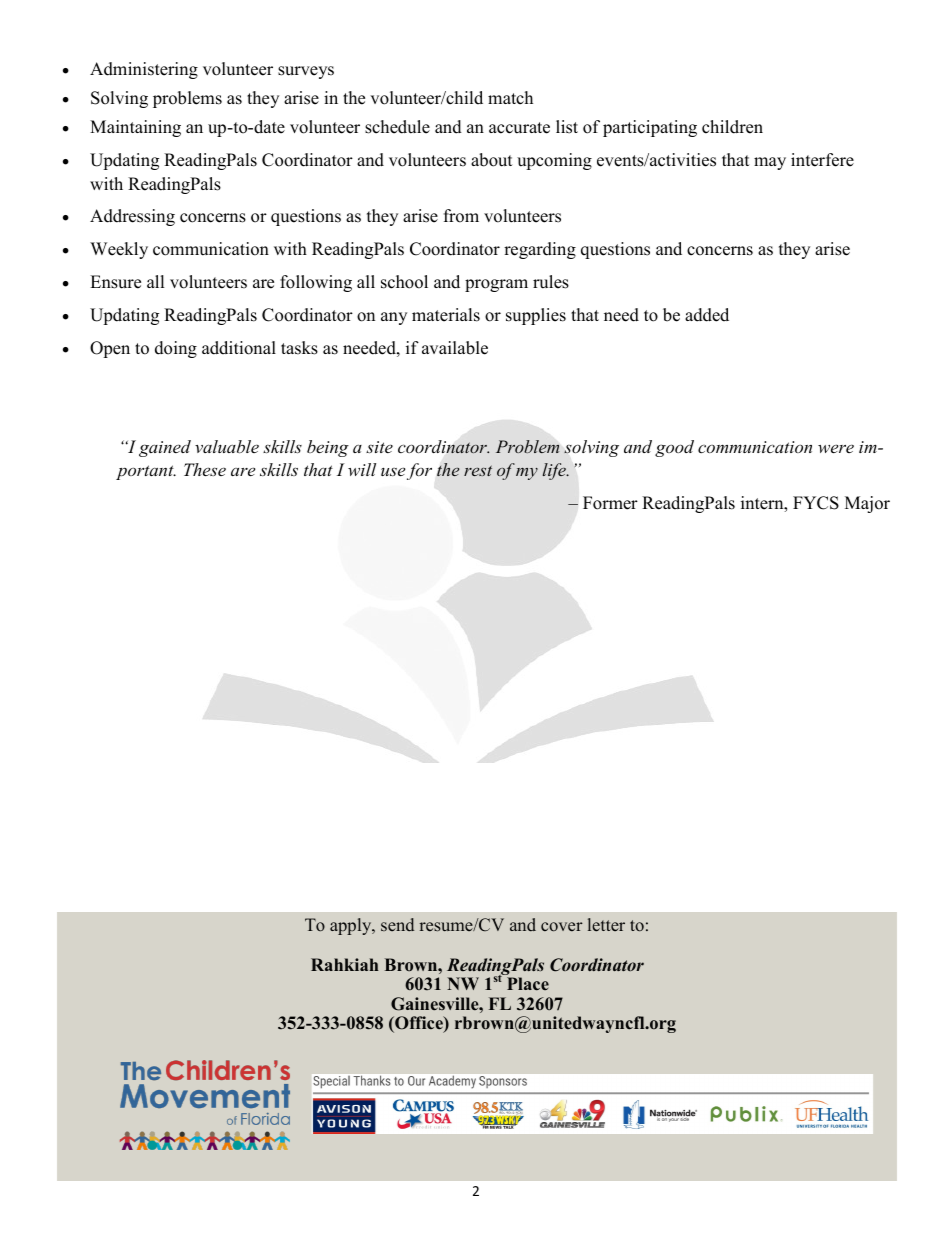 This screenshot has width=952, height=1233. Describe the element at coordinates (478, 470) in the screenshot. I see `rest` at that location.
